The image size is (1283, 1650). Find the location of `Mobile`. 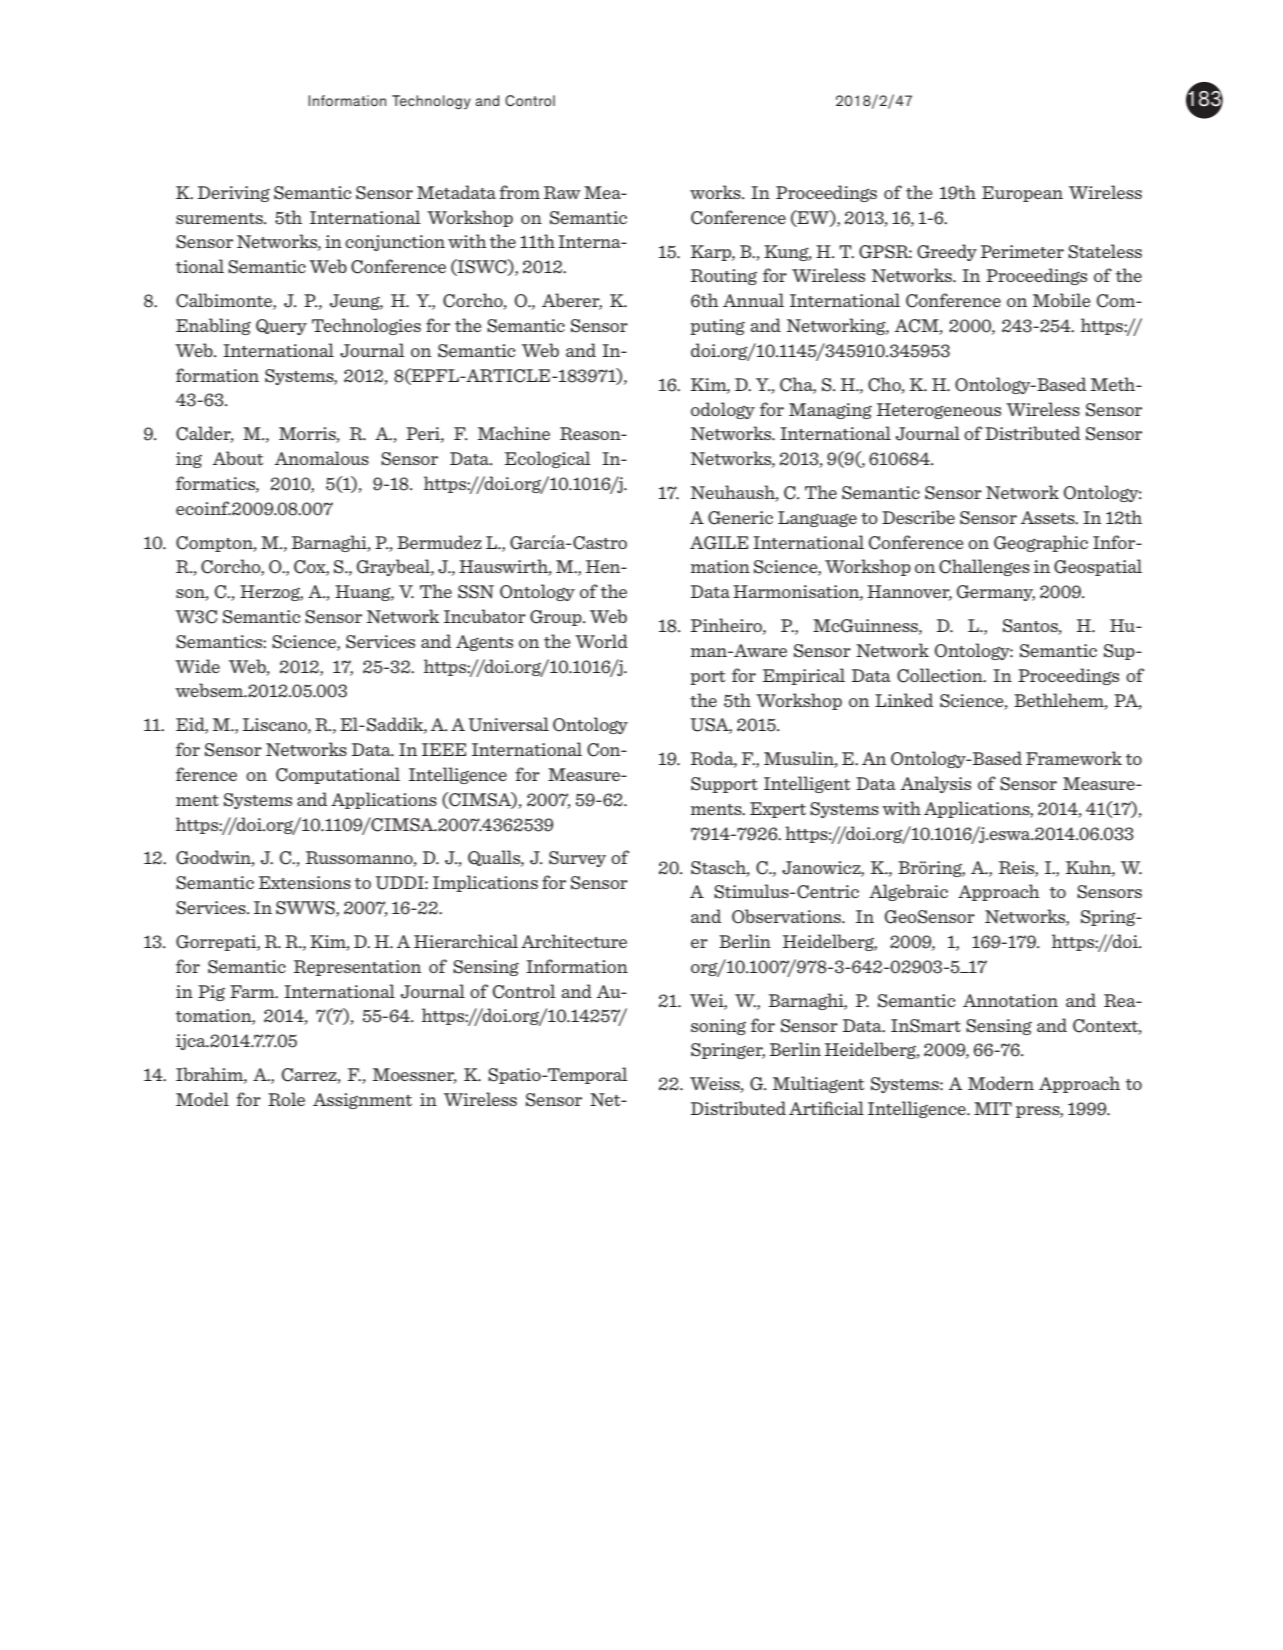

Mobile is located at coordinates (1061, 300).
